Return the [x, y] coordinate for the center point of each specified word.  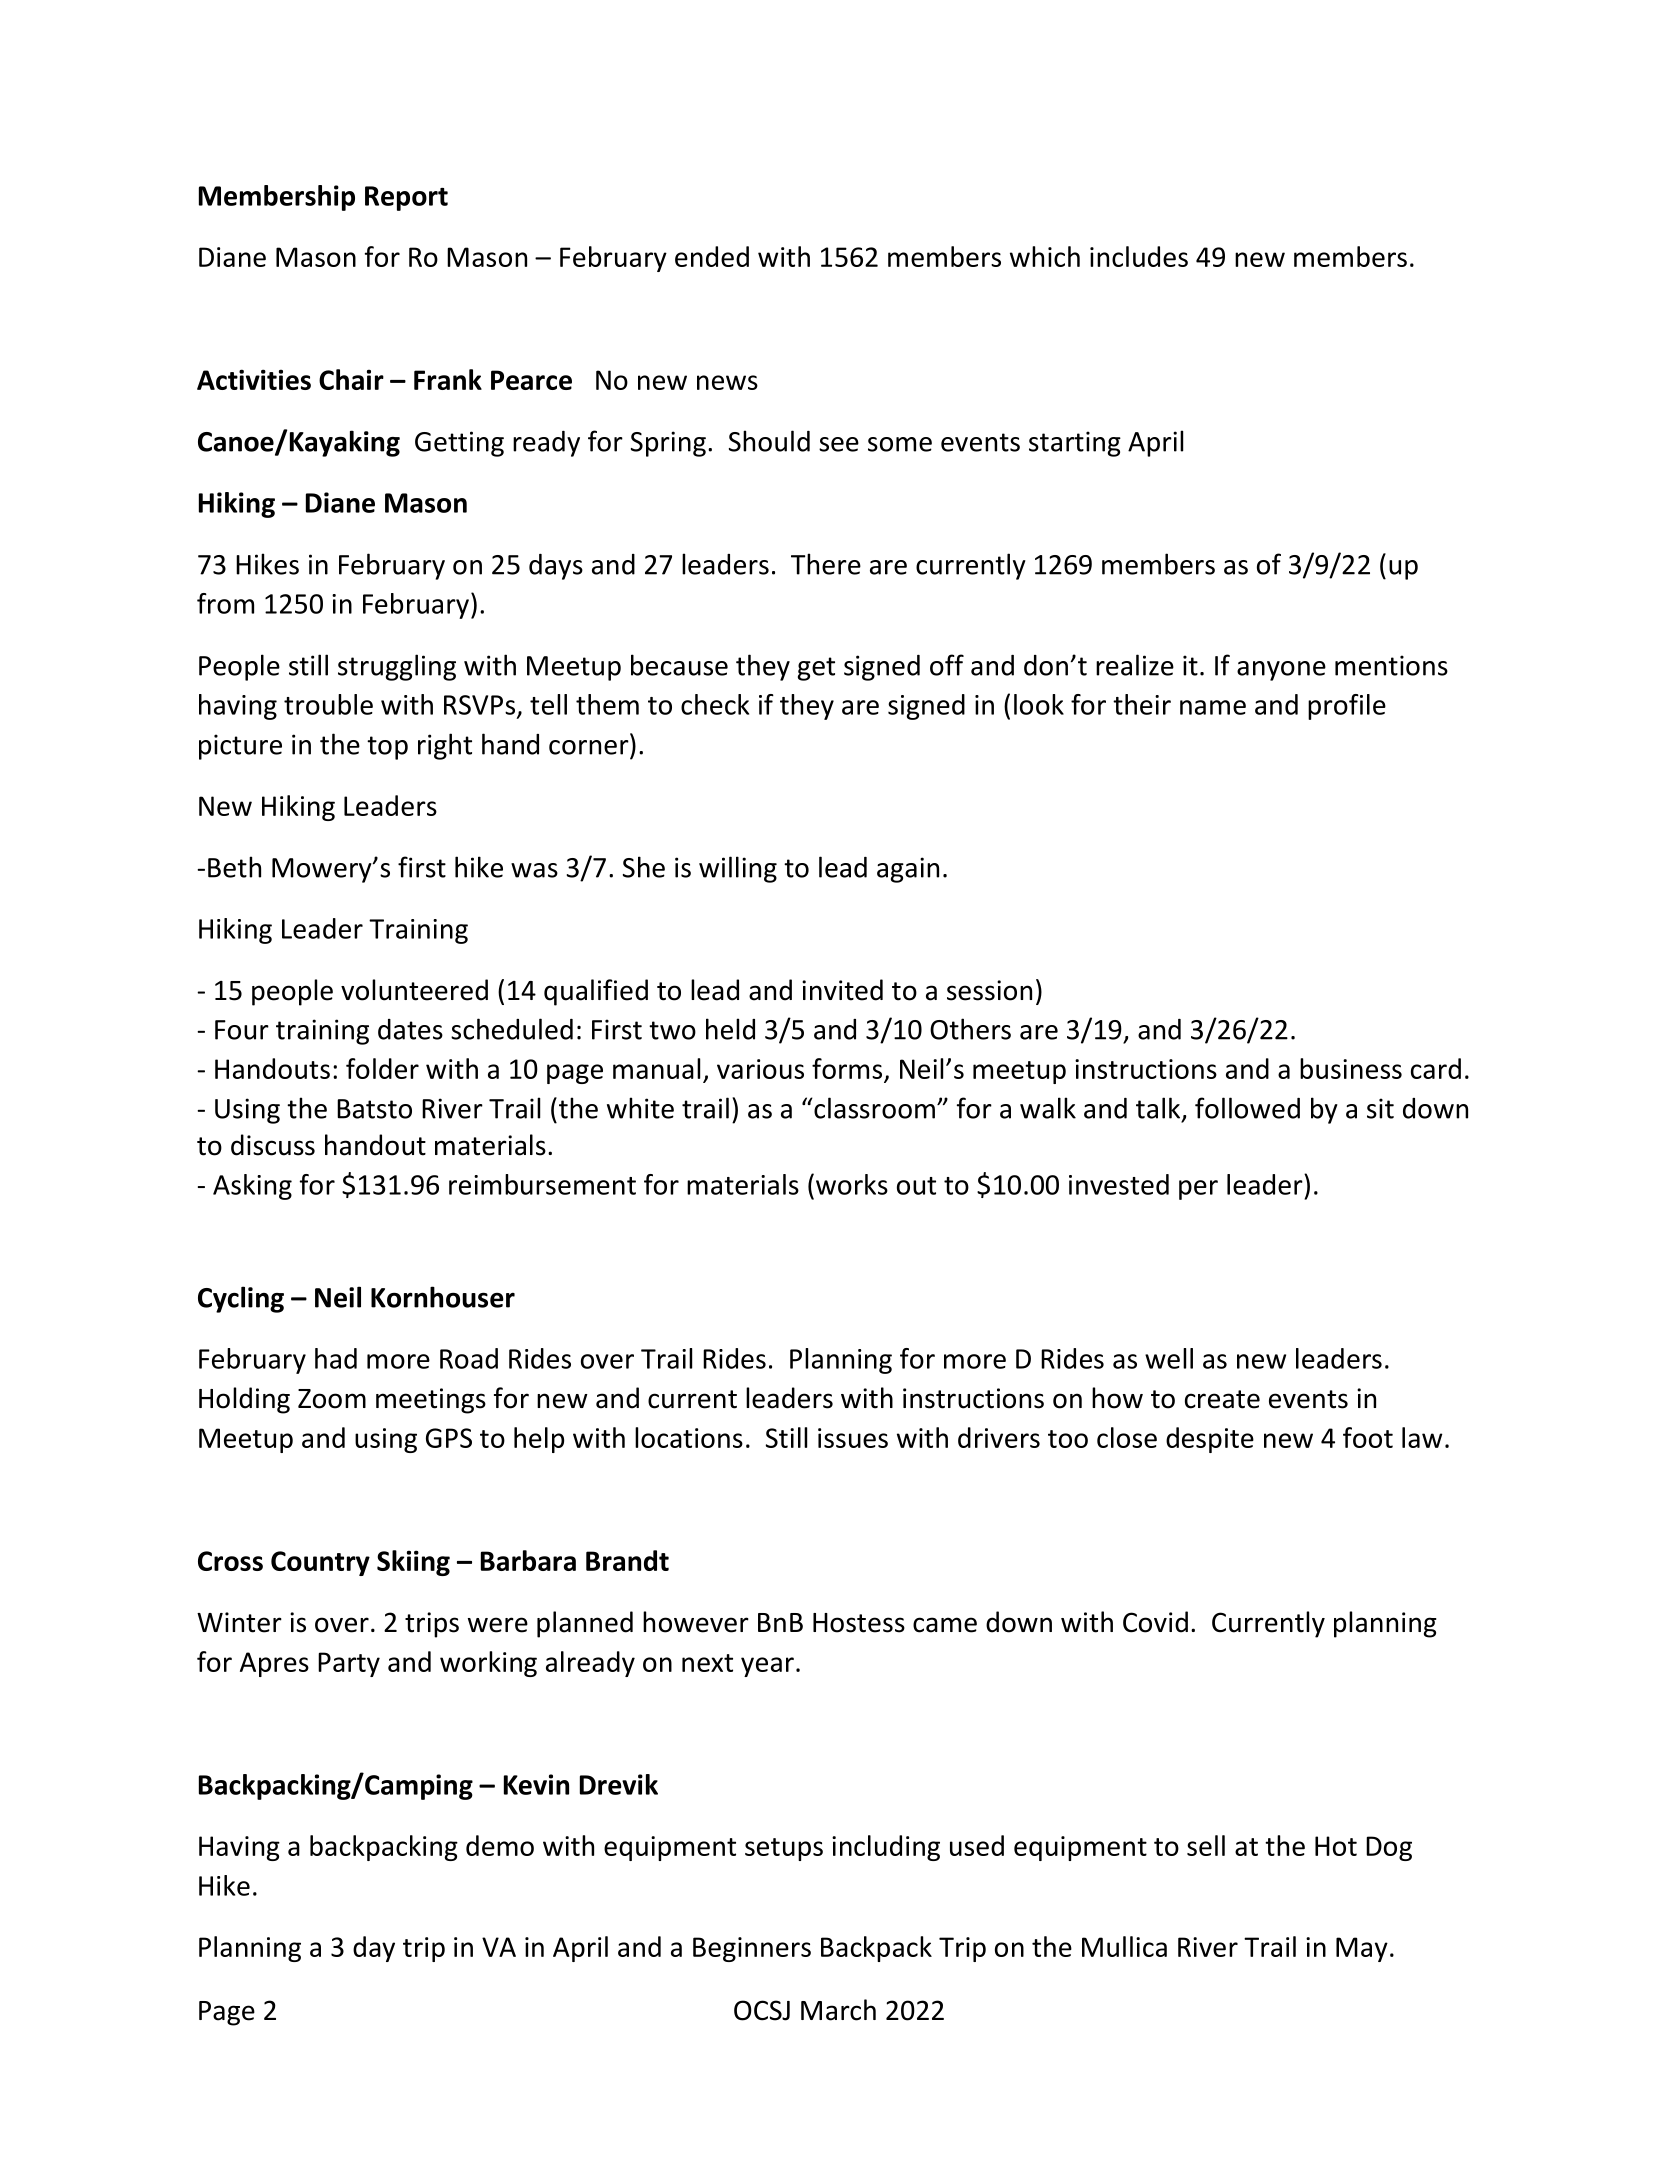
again [908, 870]
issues [853, 1438]
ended [712, 256]
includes [1139, 256]
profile [1347, 707]
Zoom [332, 1399]
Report [406, 198]
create [1222, 1399]
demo [500, 1845]
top [387, 748]
